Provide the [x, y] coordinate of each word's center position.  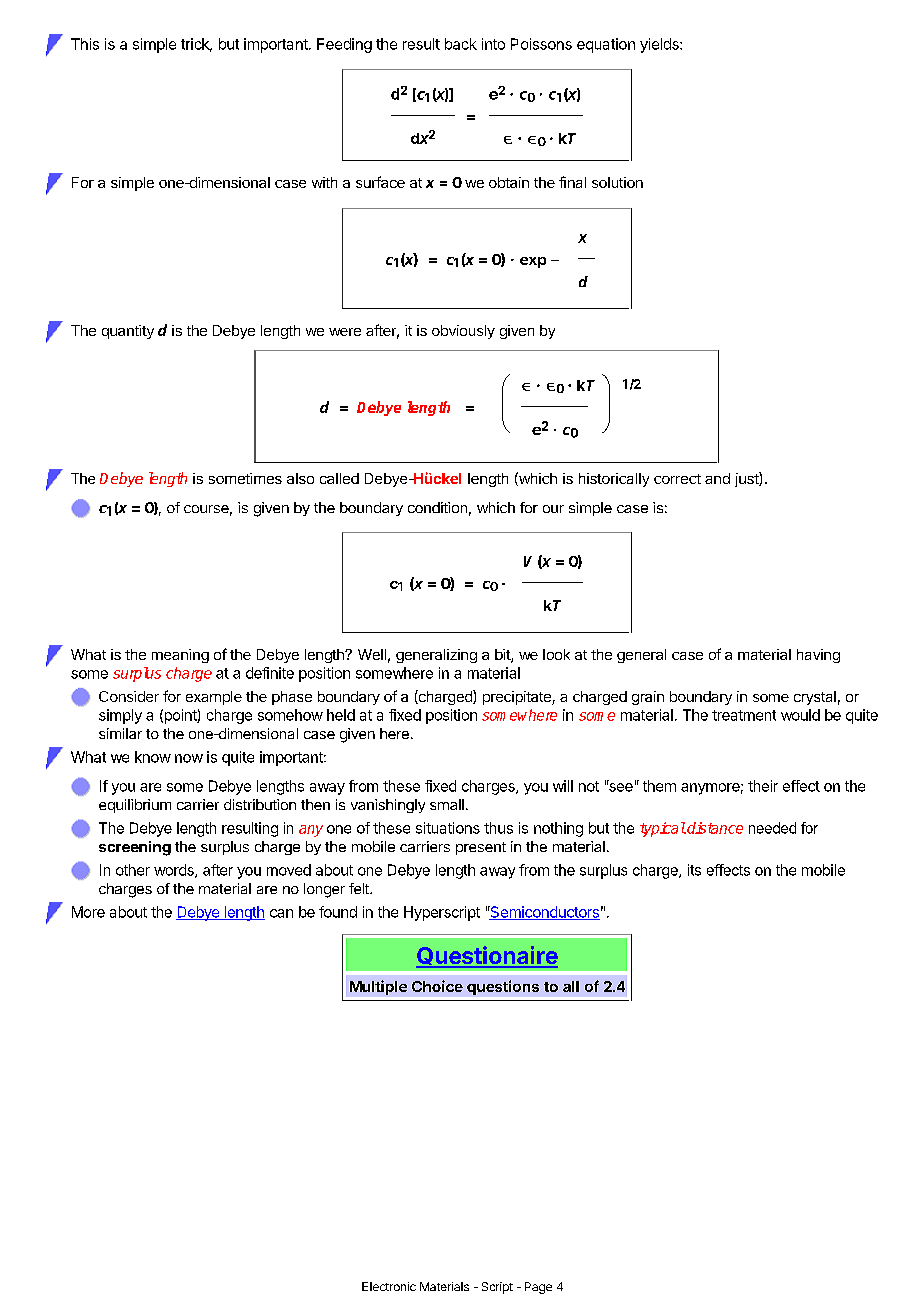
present [481, 848]
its [694, 870]
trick [196, 45]
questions [503, 987]
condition [437, 507]
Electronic [389, 1286]
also [300, 478]
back [461, 44]
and [717, 478]
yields [660, 45]
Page [538, 1288]
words [175, 871]
